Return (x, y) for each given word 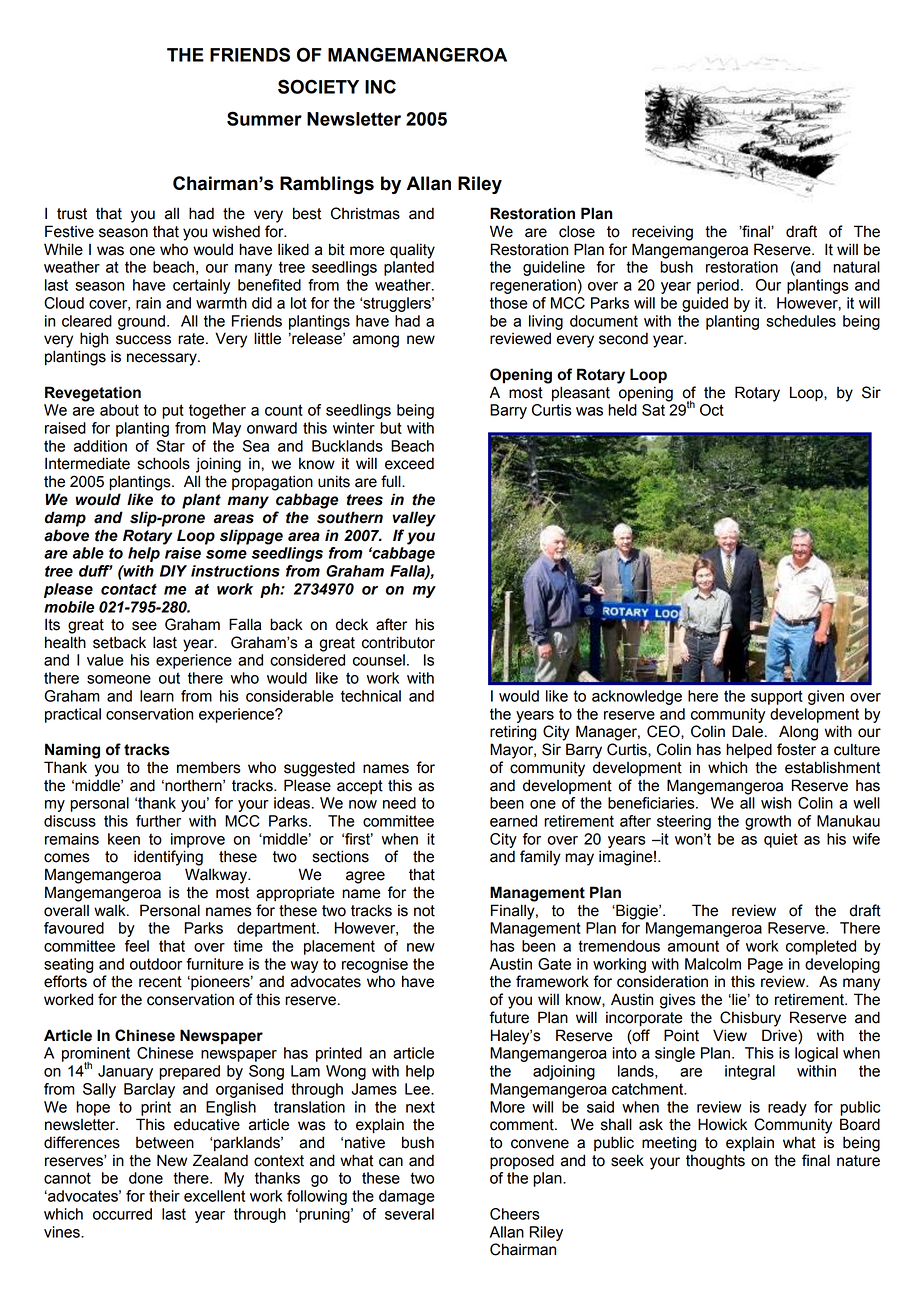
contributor (398, 642)
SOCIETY (318, 86)
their (164, 1196)
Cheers (514, 1214)
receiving (662, 233)
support (777, 697)
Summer (264, 118)
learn (157, 696)
